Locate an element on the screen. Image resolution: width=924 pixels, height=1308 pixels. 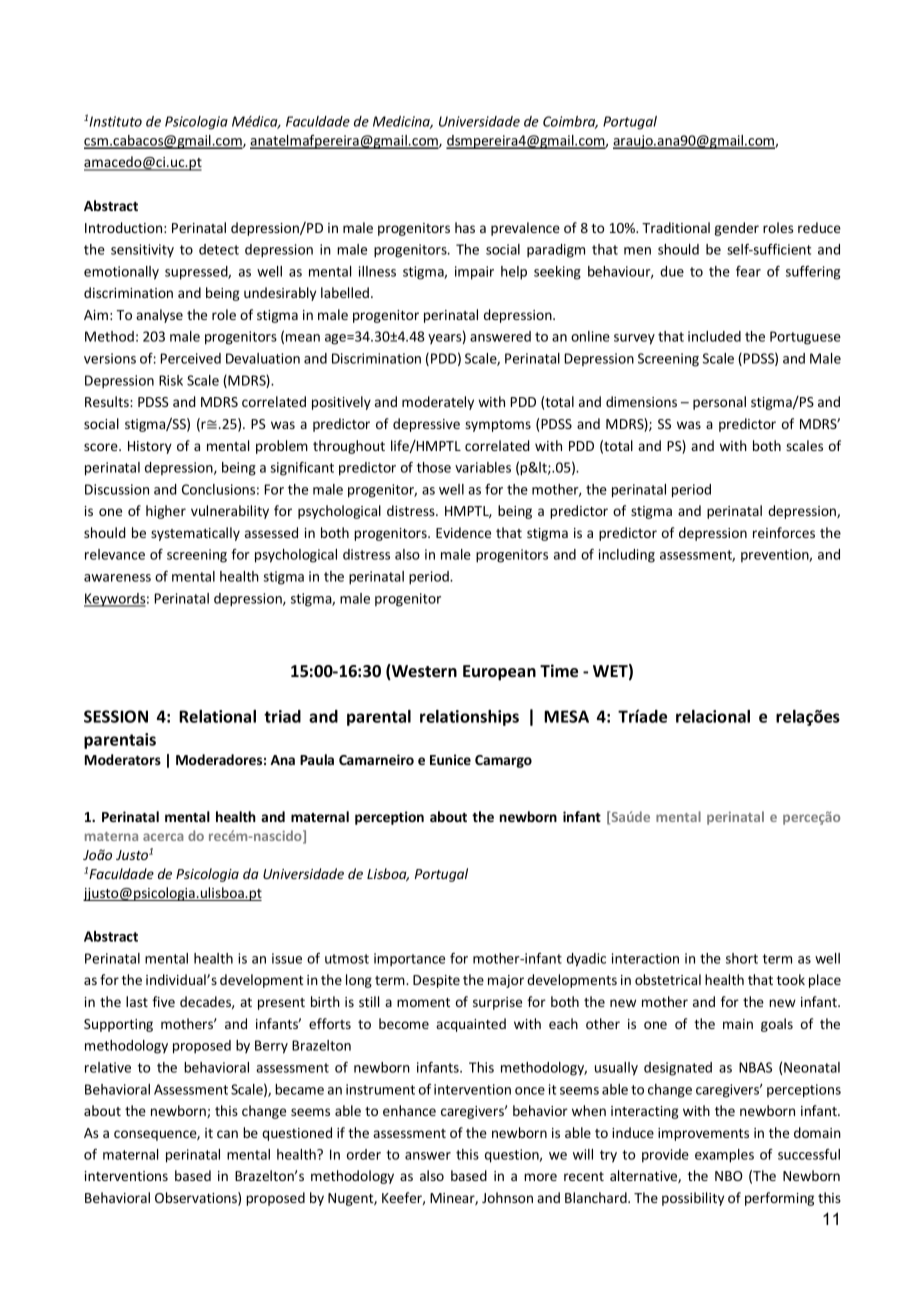
examples is located at coordinates (724, 1156).
